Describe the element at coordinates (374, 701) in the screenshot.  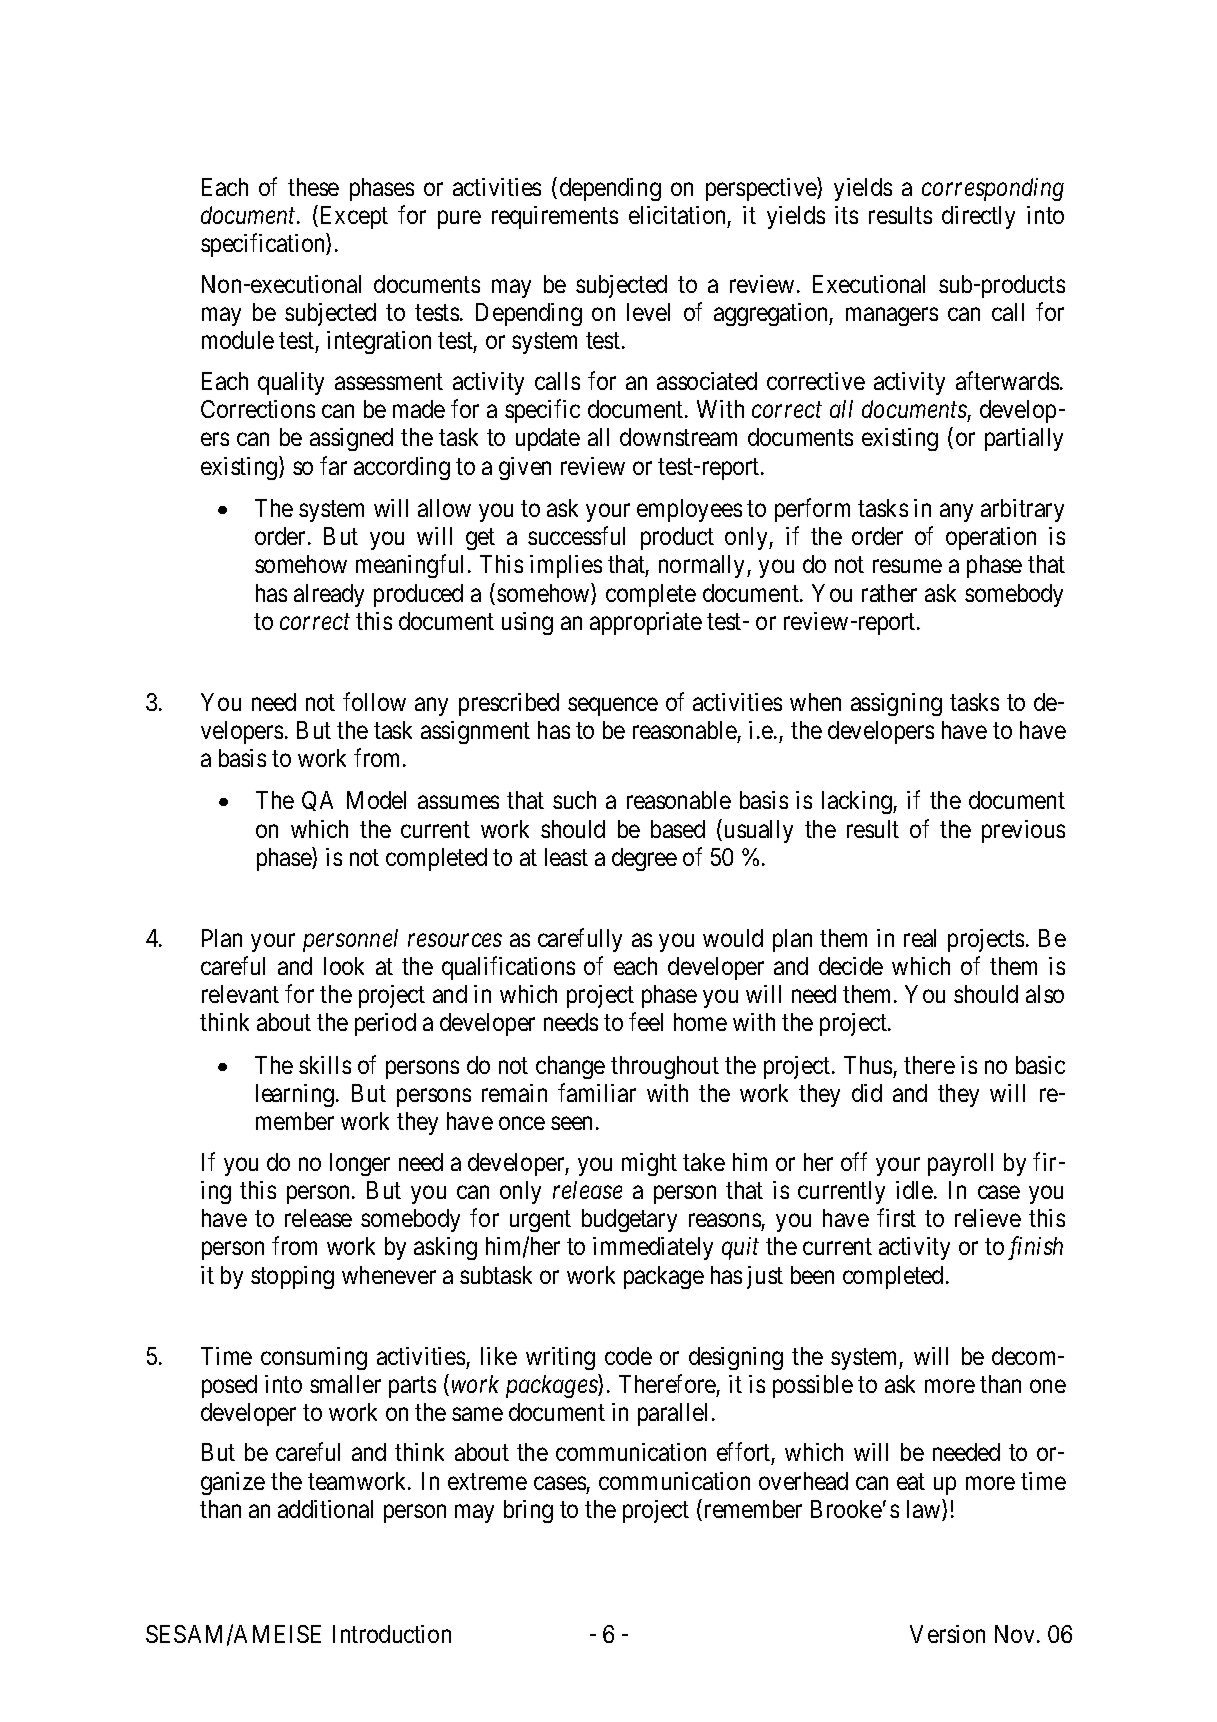
I see `follow` at that location.
